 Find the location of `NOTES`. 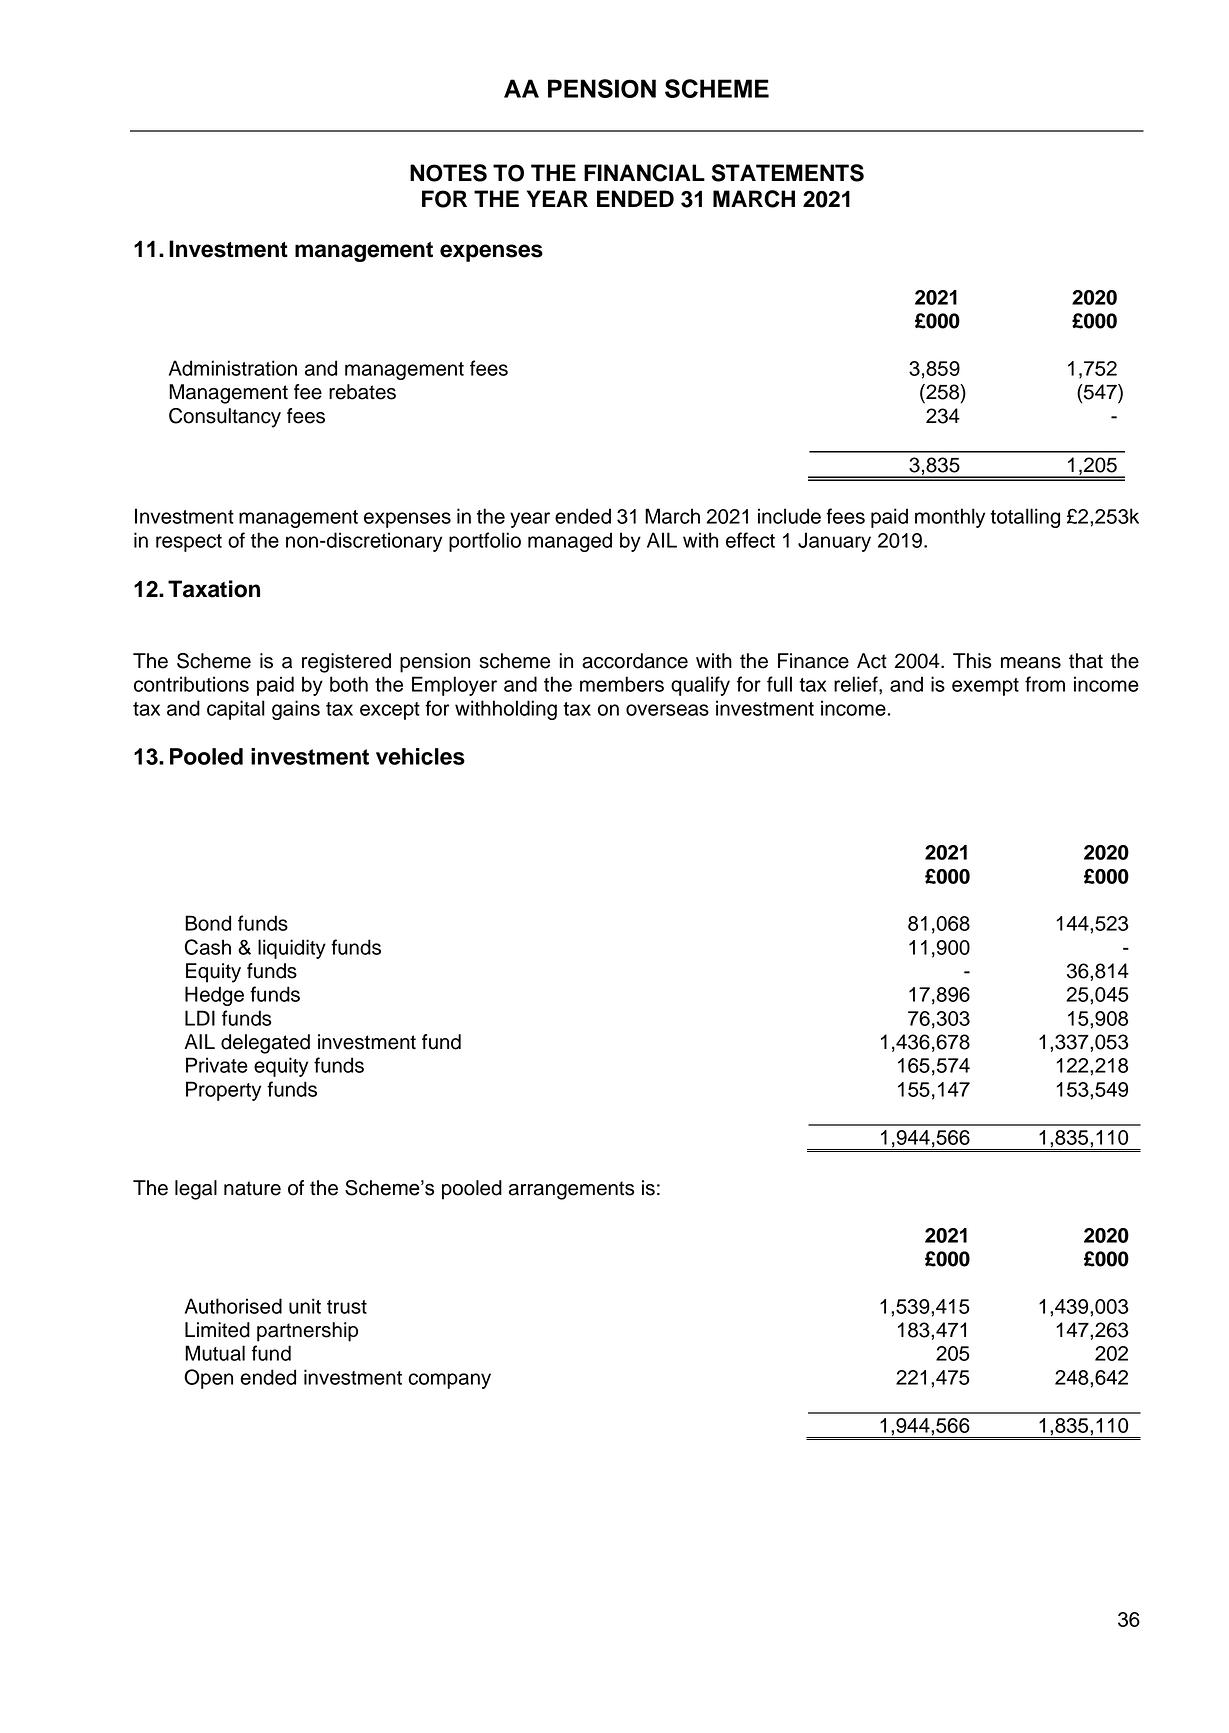

NOTES is located at coordinates (448, 173).
